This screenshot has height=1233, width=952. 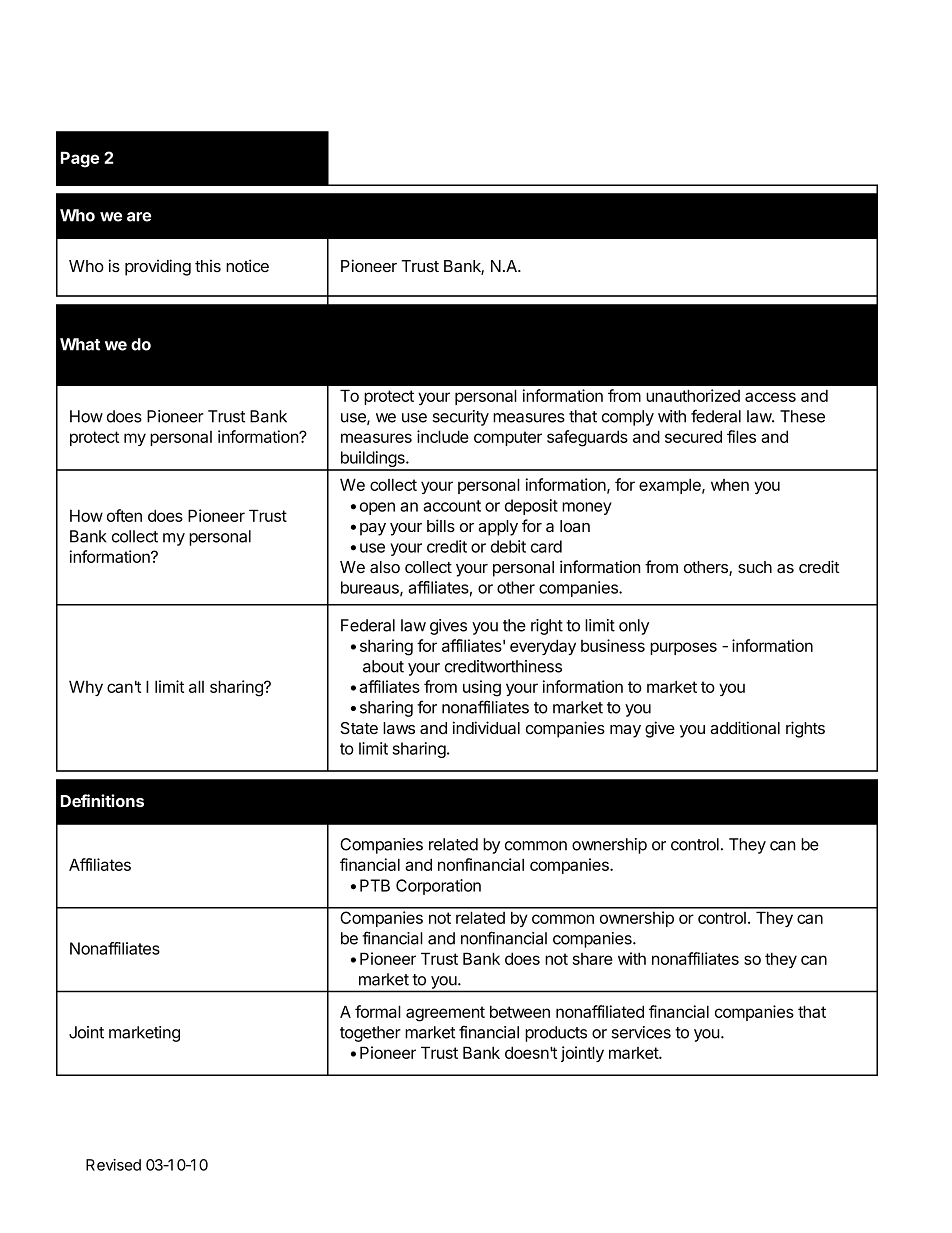 I want to click on Page, so click(x=80, y=159).
